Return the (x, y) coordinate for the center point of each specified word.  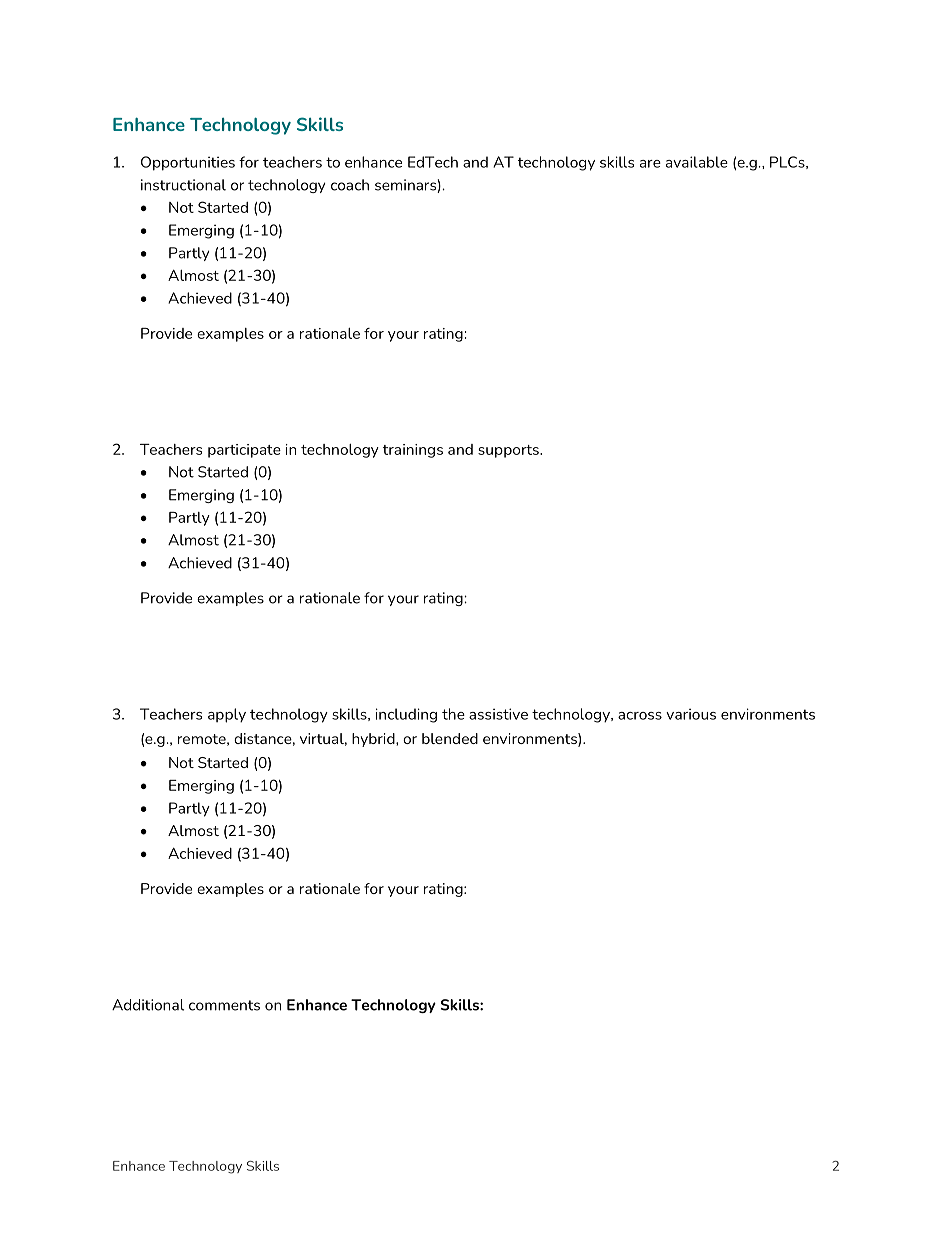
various (691, 714)
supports (509, 451)
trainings (413, 451)
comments (224, 1005)
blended (450, 738)
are (650, 164)
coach (350, 185)
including (406, 715)
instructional (183, 185)
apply (227, 715)
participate (244, 451)
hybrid (374, 740)
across (640, 716)
